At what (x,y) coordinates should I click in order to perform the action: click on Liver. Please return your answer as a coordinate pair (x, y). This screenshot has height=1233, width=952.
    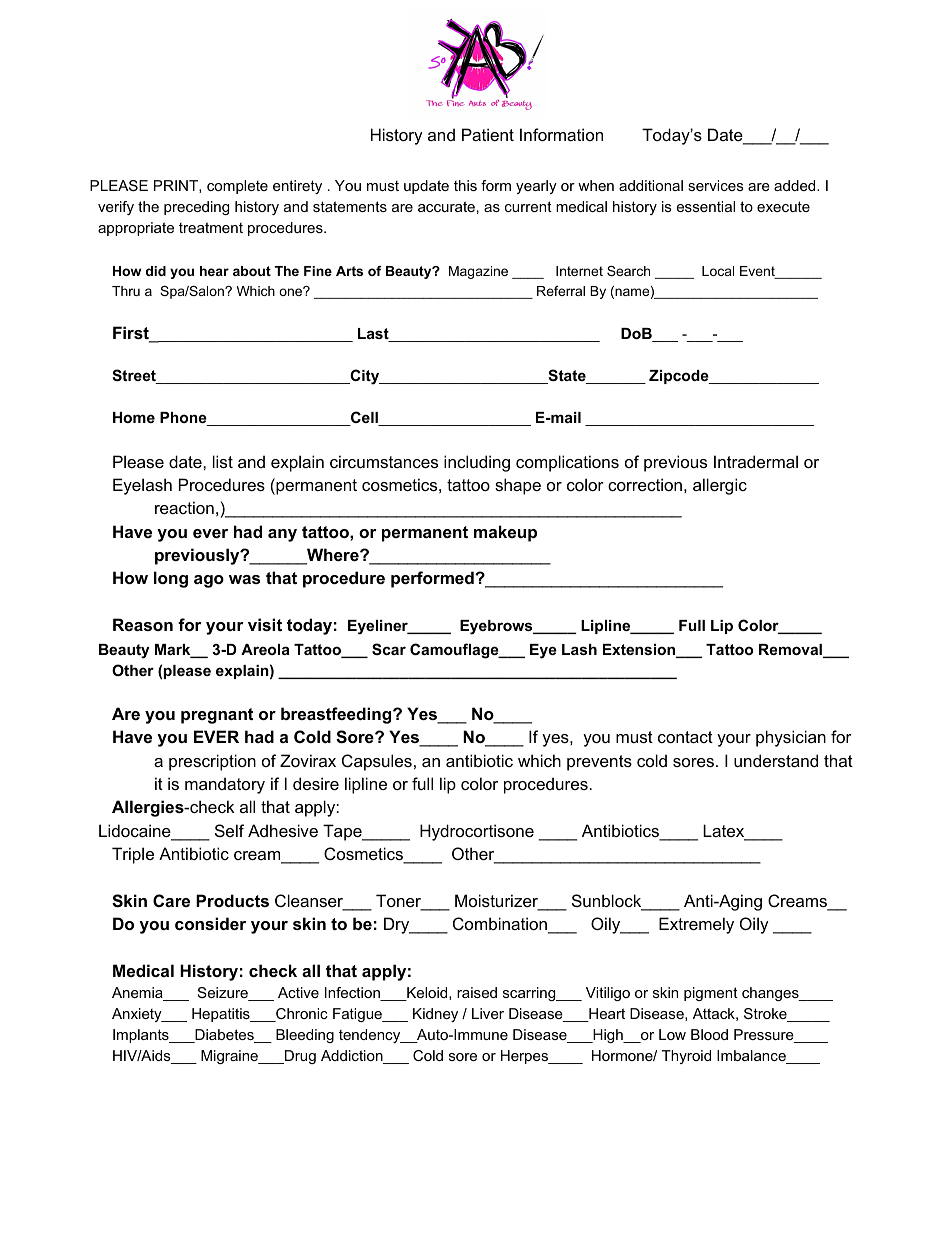
    Looking at the image, I should click on (488, 1013).
